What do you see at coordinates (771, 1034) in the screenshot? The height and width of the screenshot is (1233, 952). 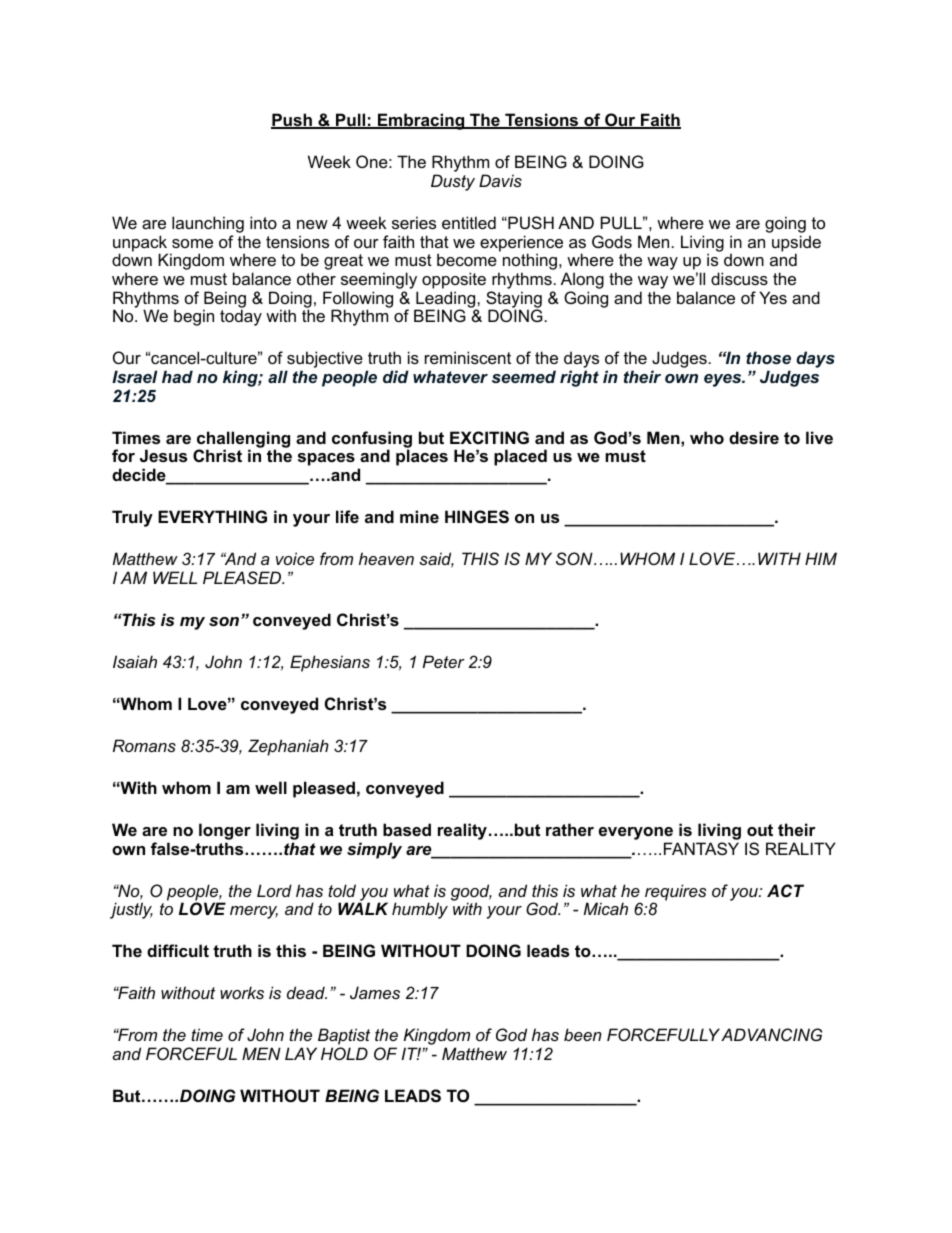 I see `ADVANCING` at bounding box center [771, 1034].
